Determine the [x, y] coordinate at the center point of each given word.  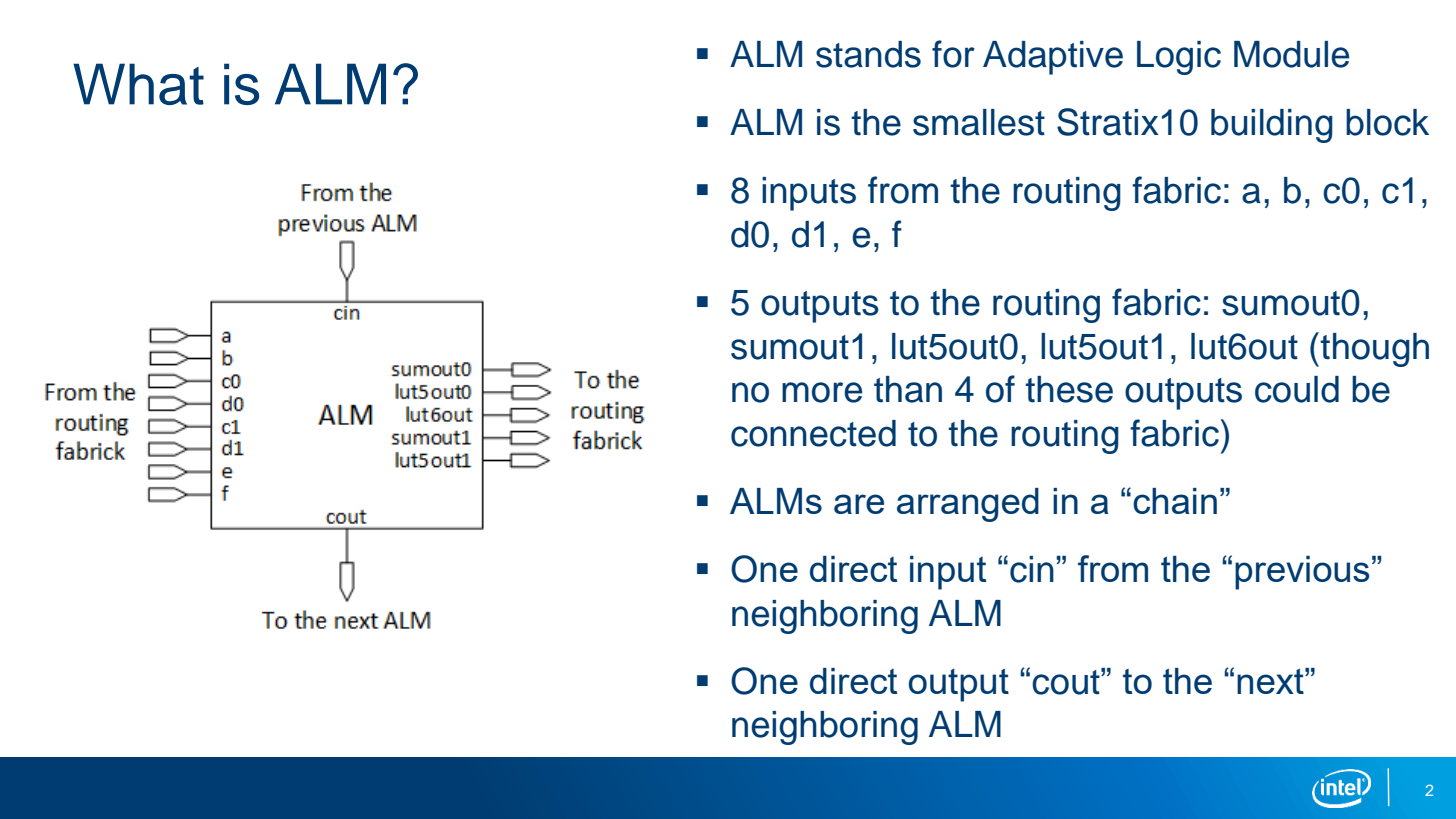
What [138, 84]
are [859, 504]
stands [868, 54]
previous [1302, 573]
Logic [1179, 58]
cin [1032, 569]
